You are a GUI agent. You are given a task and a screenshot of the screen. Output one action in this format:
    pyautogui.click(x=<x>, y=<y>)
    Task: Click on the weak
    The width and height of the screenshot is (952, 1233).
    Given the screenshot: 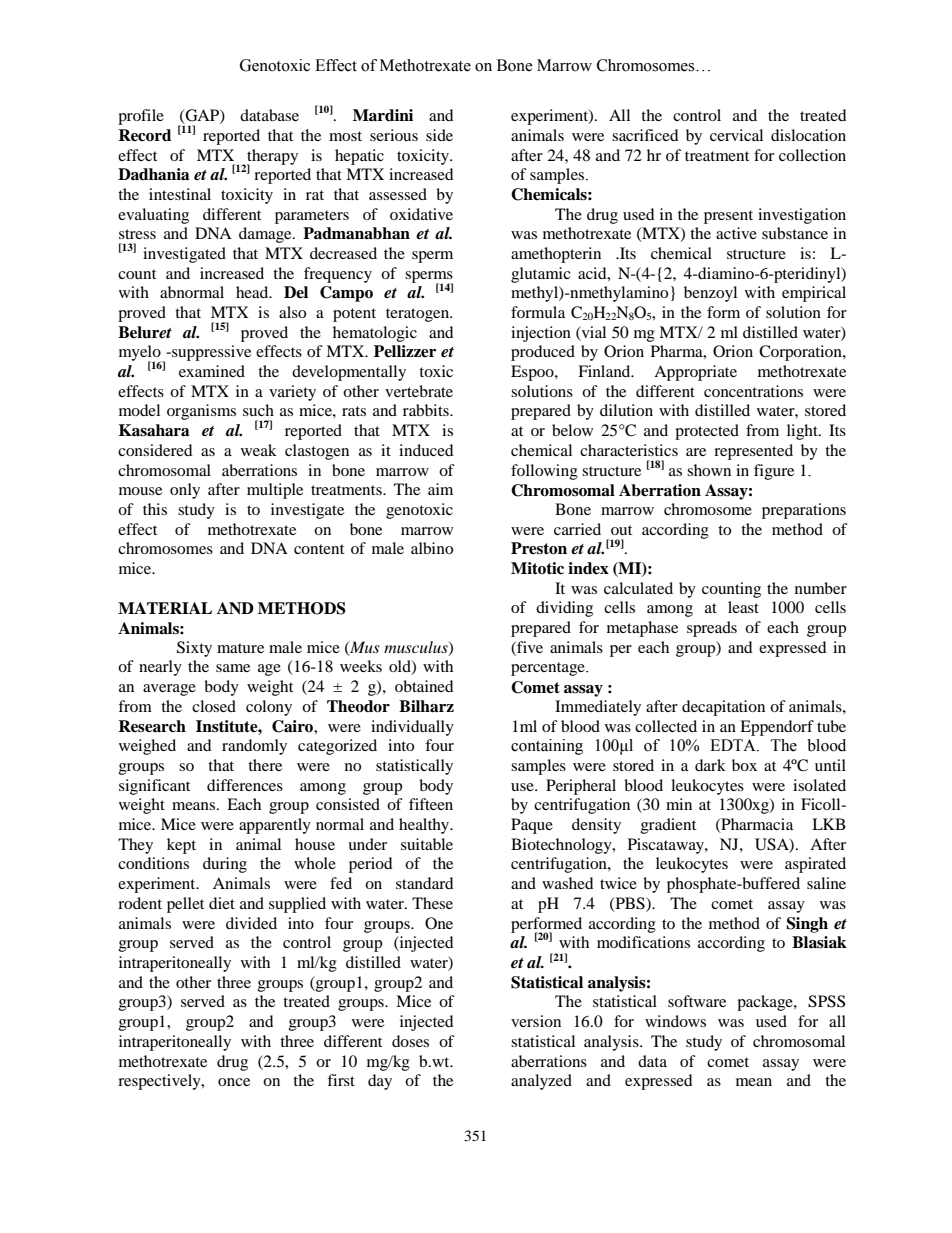 What is the action you would take?
    pyautogui.click(x=259, y=450)
